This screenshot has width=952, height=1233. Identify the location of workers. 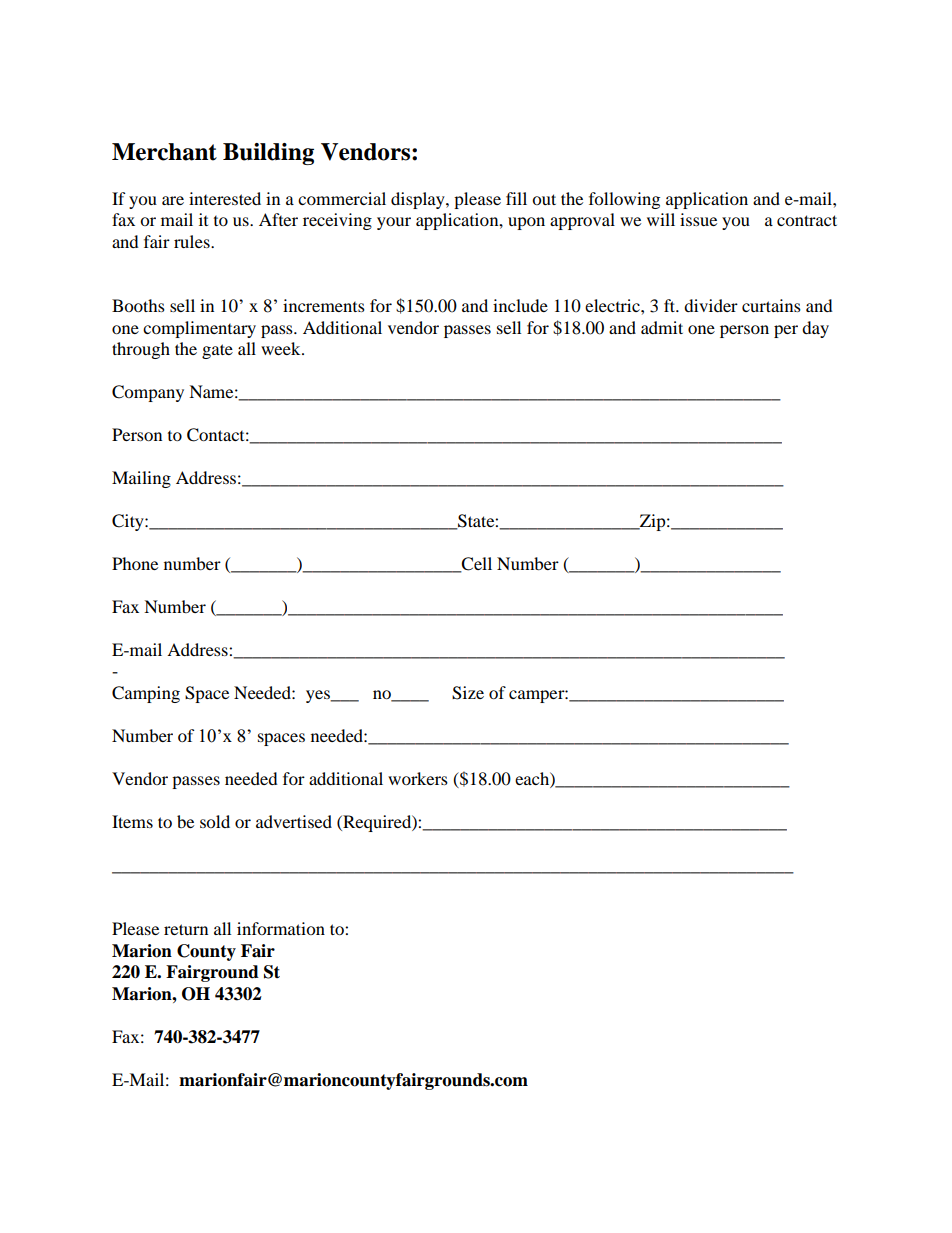
(418, 778).
